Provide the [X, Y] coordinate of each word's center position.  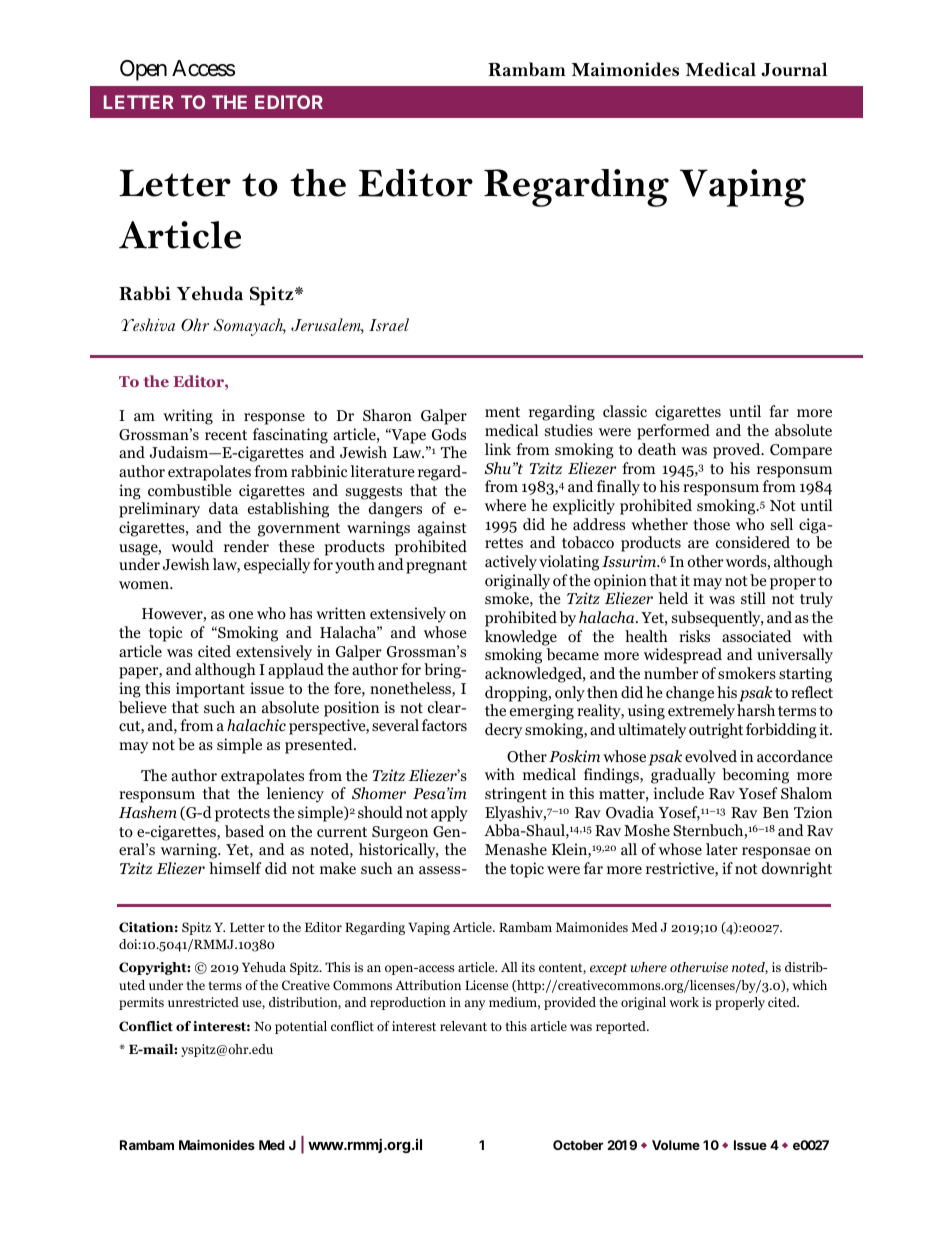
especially [277, 566]
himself [235, 868]
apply [449, 814]
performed [673, 432]
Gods [449, 434]
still [753, 598]
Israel [389, 324]
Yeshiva [148, 325]
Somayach [249, 327]
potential [301, 1027]
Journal [794, 69]
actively [511, 563]
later [722, 849]
